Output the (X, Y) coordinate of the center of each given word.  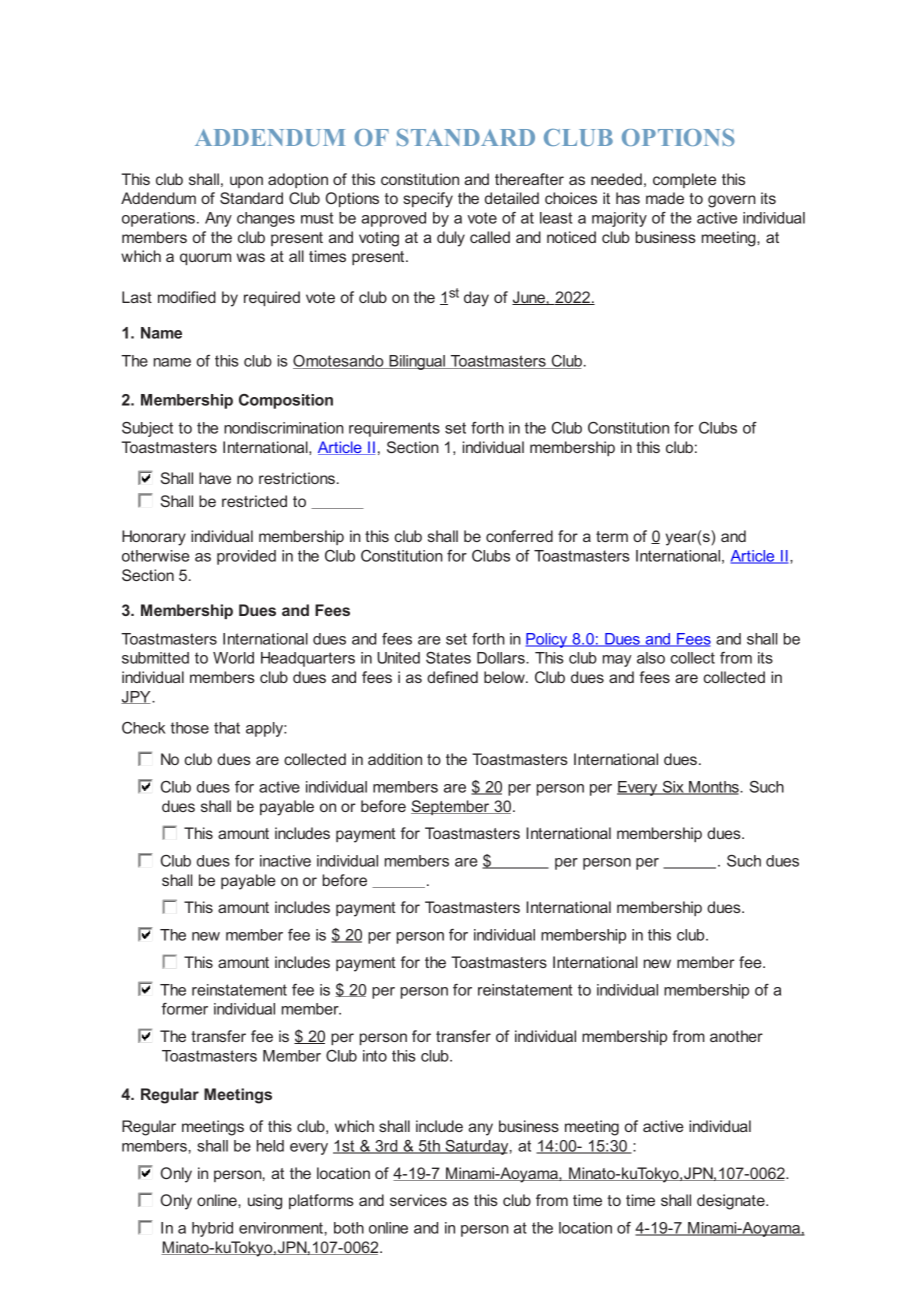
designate (732, 1202)
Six (673, 788)
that (227, 728)
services (418, 1200)
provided (246, 557)
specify (428, 200)
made (665, 198)
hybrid (212, 1229)
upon (246, 182)
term (612, 536)
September (451, 807)
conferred (519, 536)
